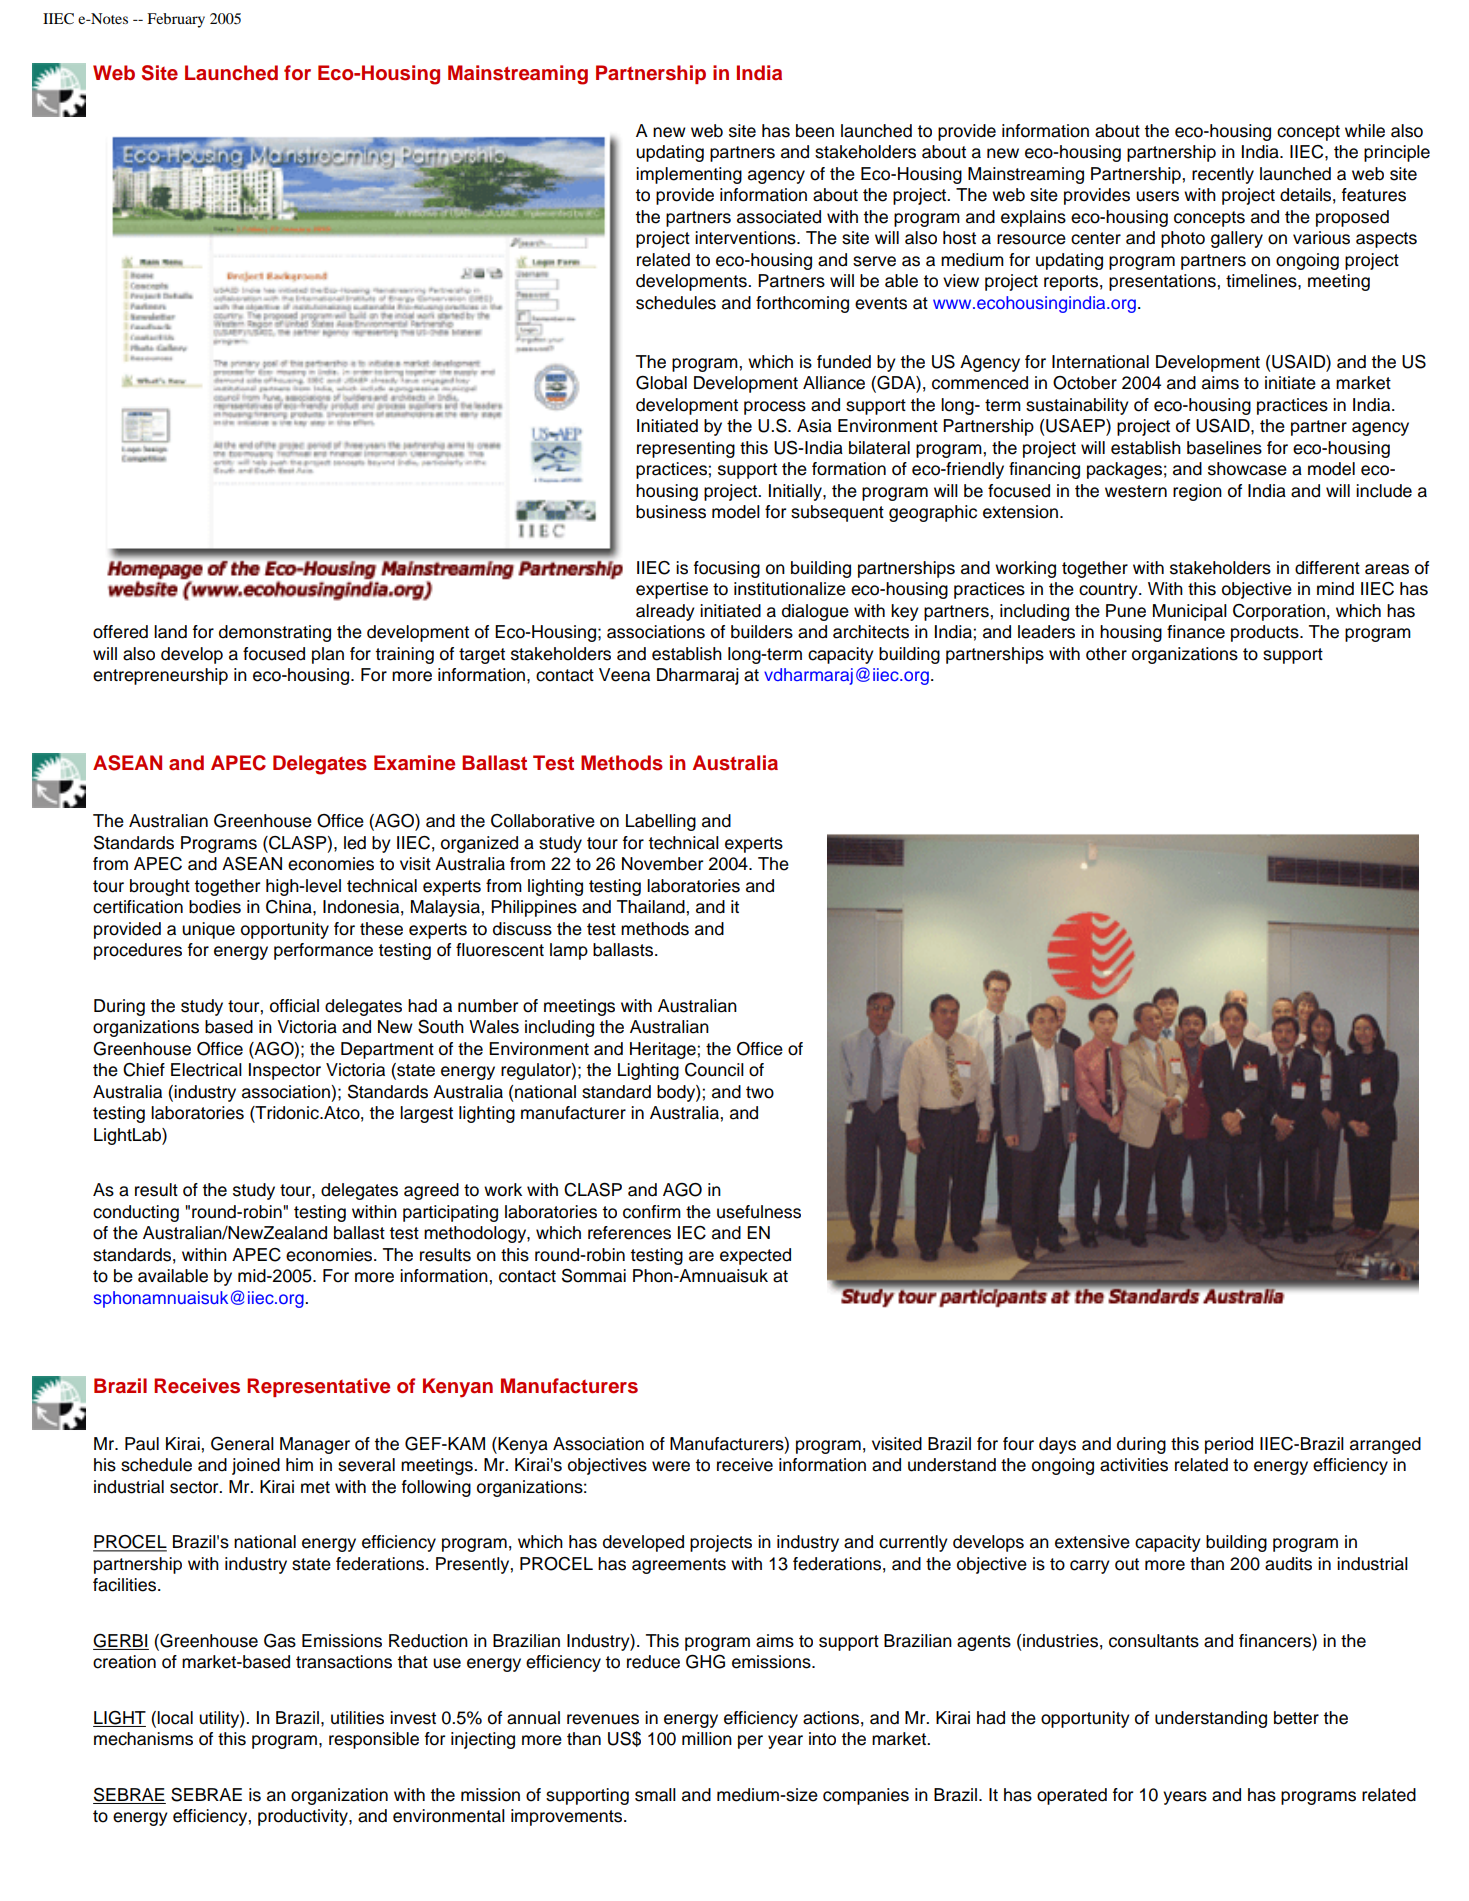 This screenshot has height=1901, width=1469. I want to click on conducting, so click(136, 1213).
